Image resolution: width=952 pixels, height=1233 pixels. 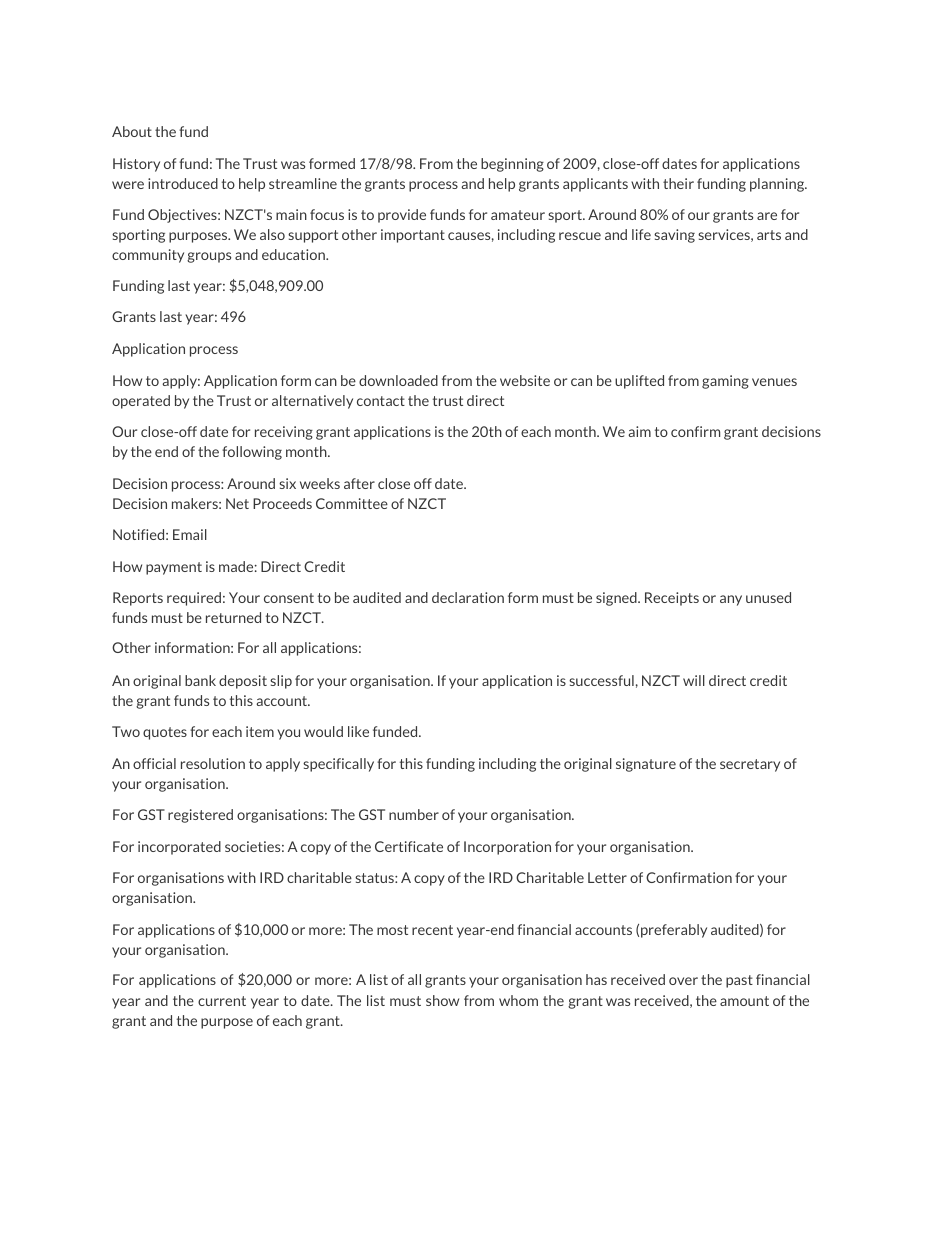 I want to click on payment, so click(x=174, y=568).
